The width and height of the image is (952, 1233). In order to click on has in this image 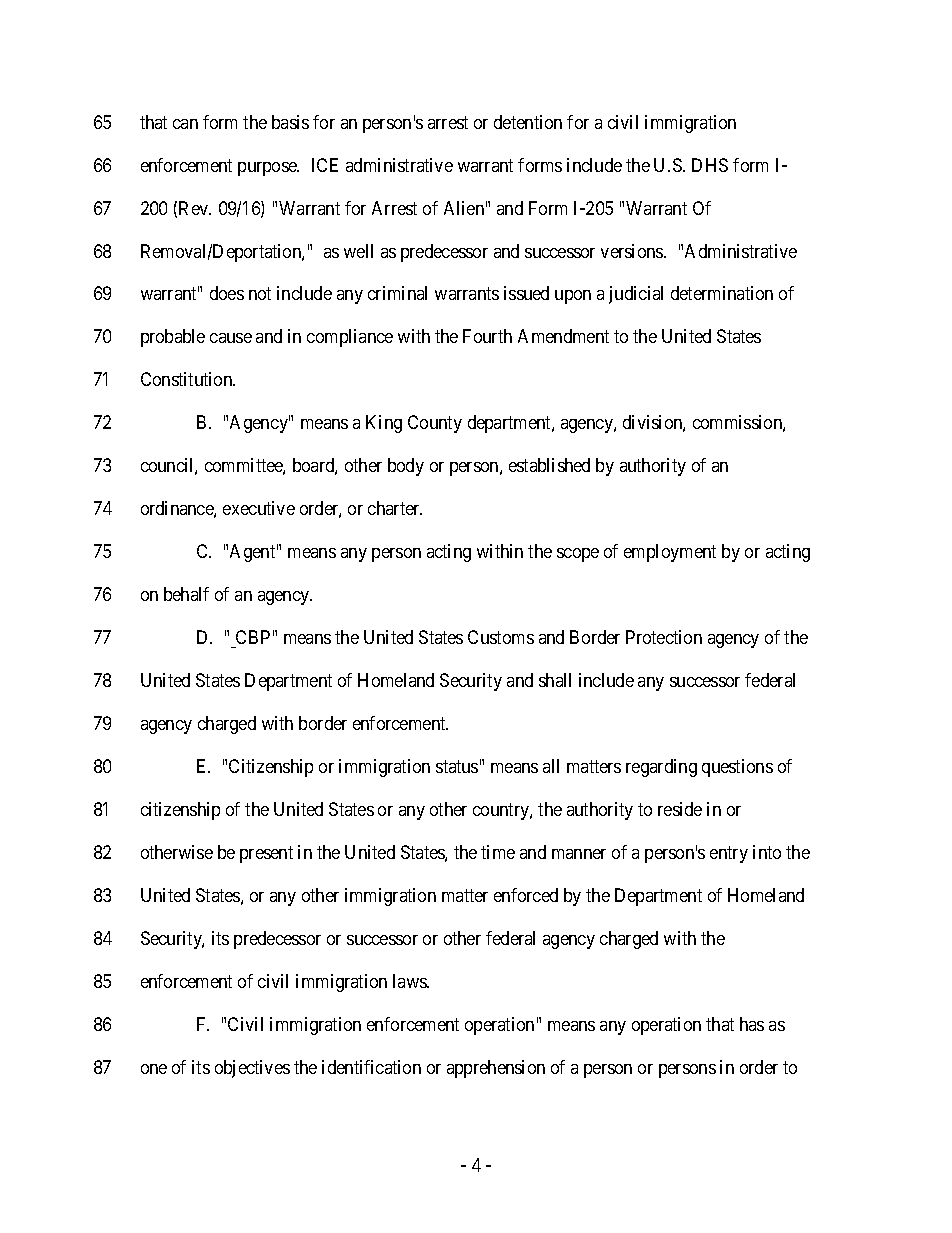, I will do `click(752, 1024)`.
